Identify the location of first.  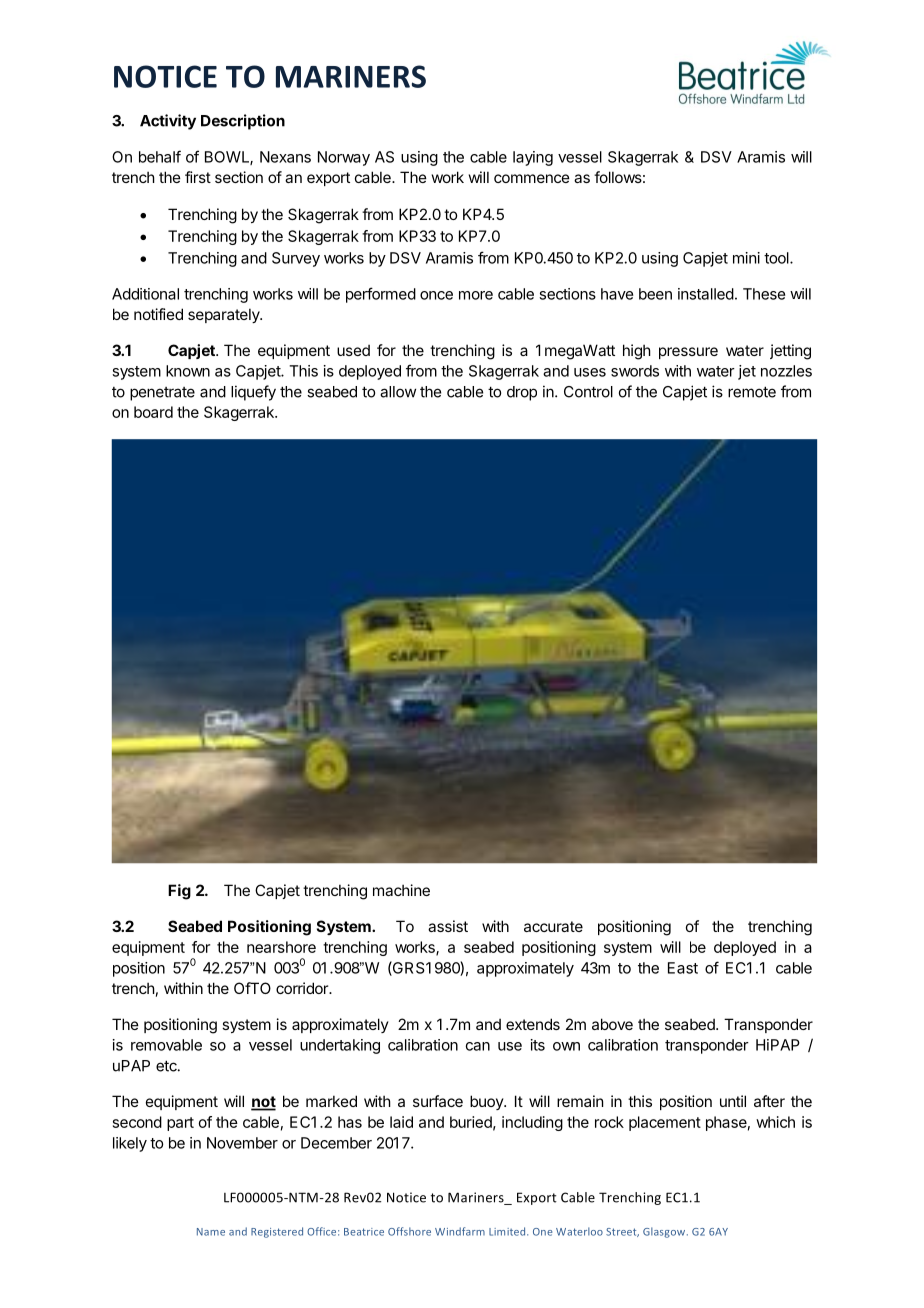
(198, 177).
